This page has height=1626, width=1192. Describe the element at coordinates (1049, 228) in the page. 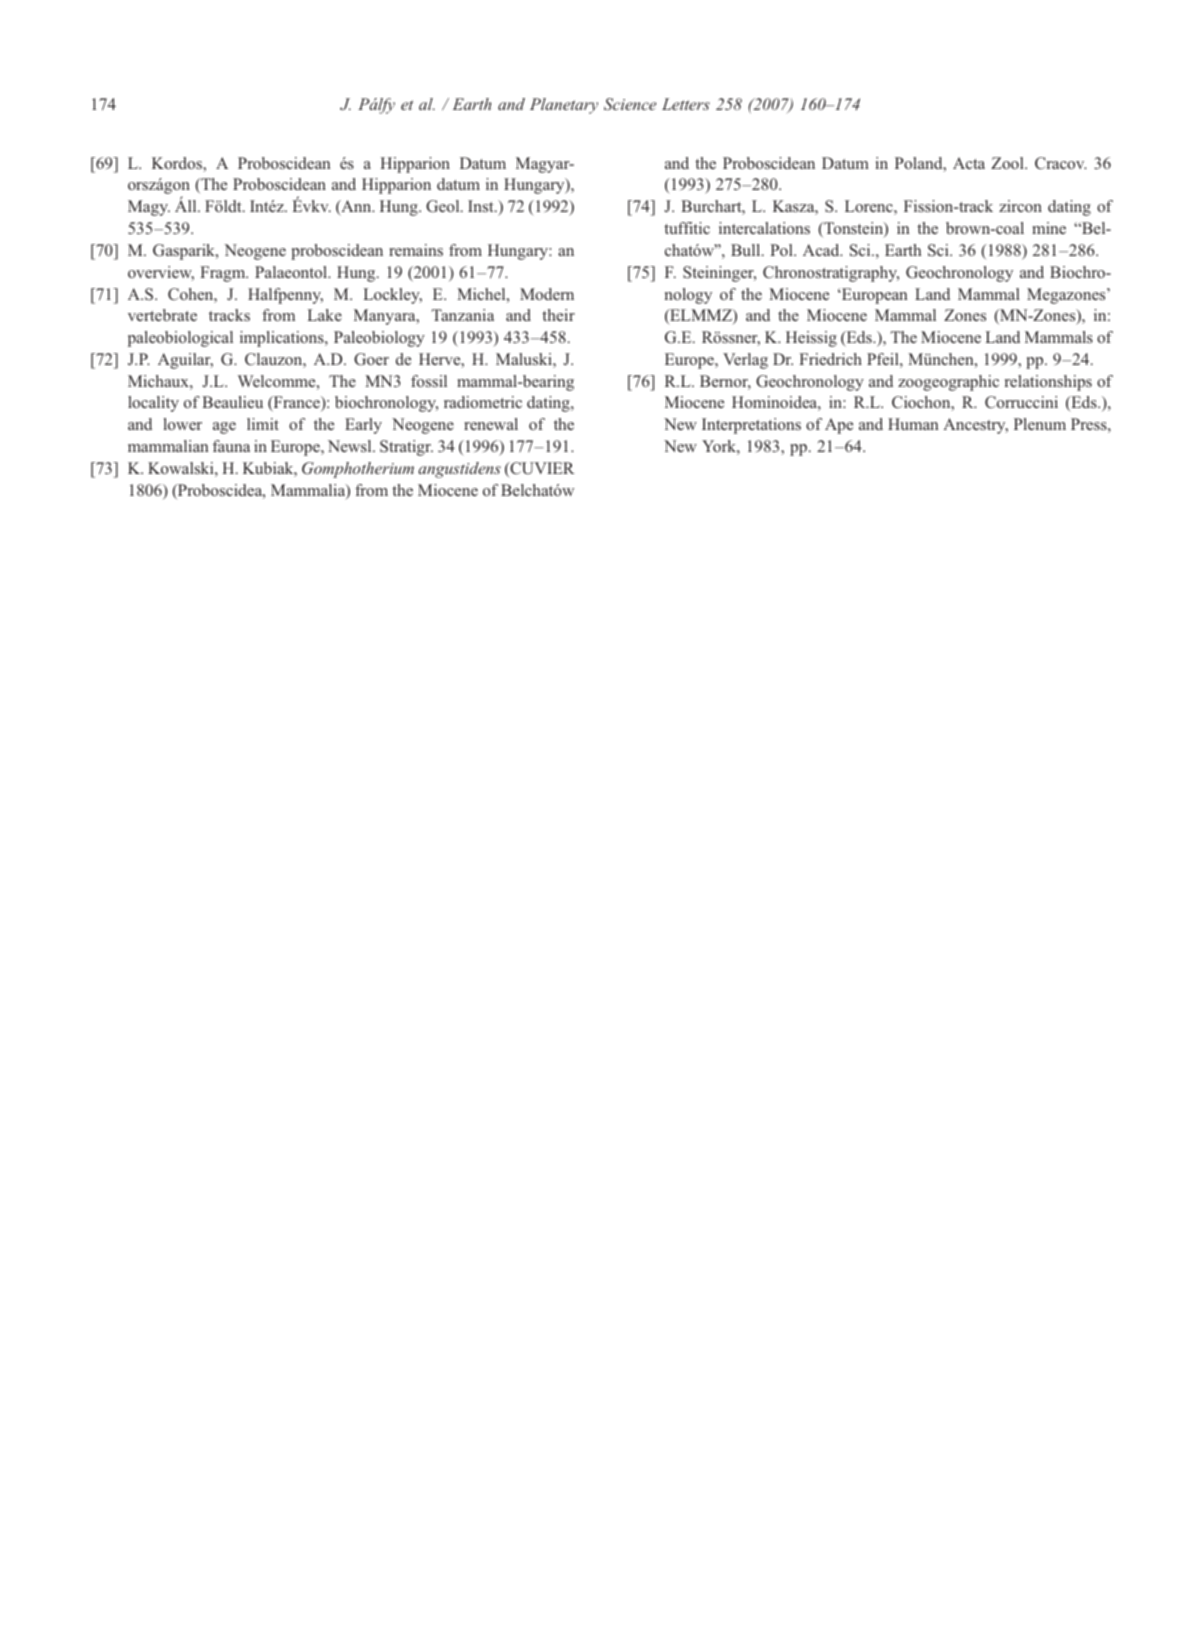

I see `mine` at that location.
